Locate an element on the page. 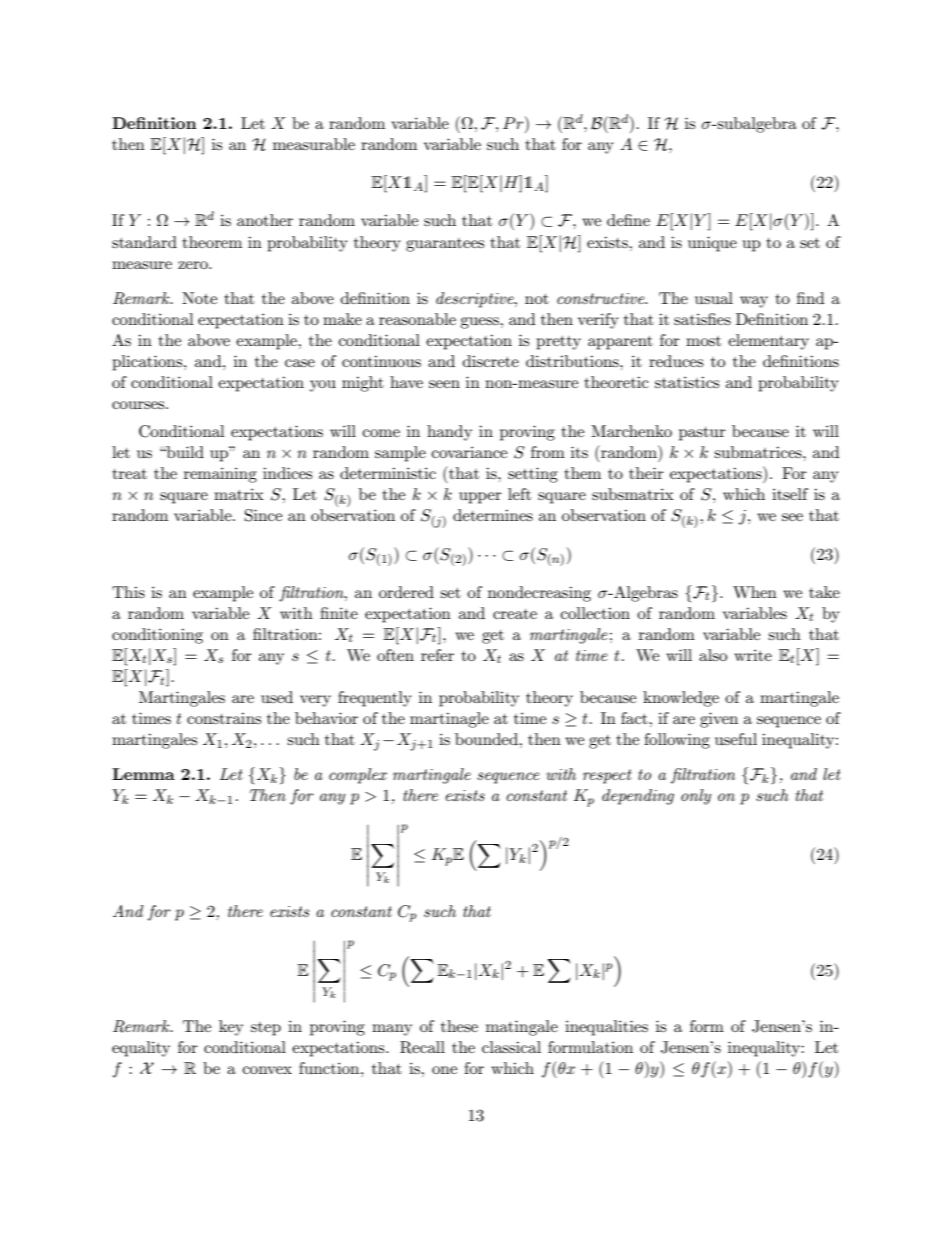 The height and width of the page is (1233, 952). constrains is located at coordinates (224, 718).
